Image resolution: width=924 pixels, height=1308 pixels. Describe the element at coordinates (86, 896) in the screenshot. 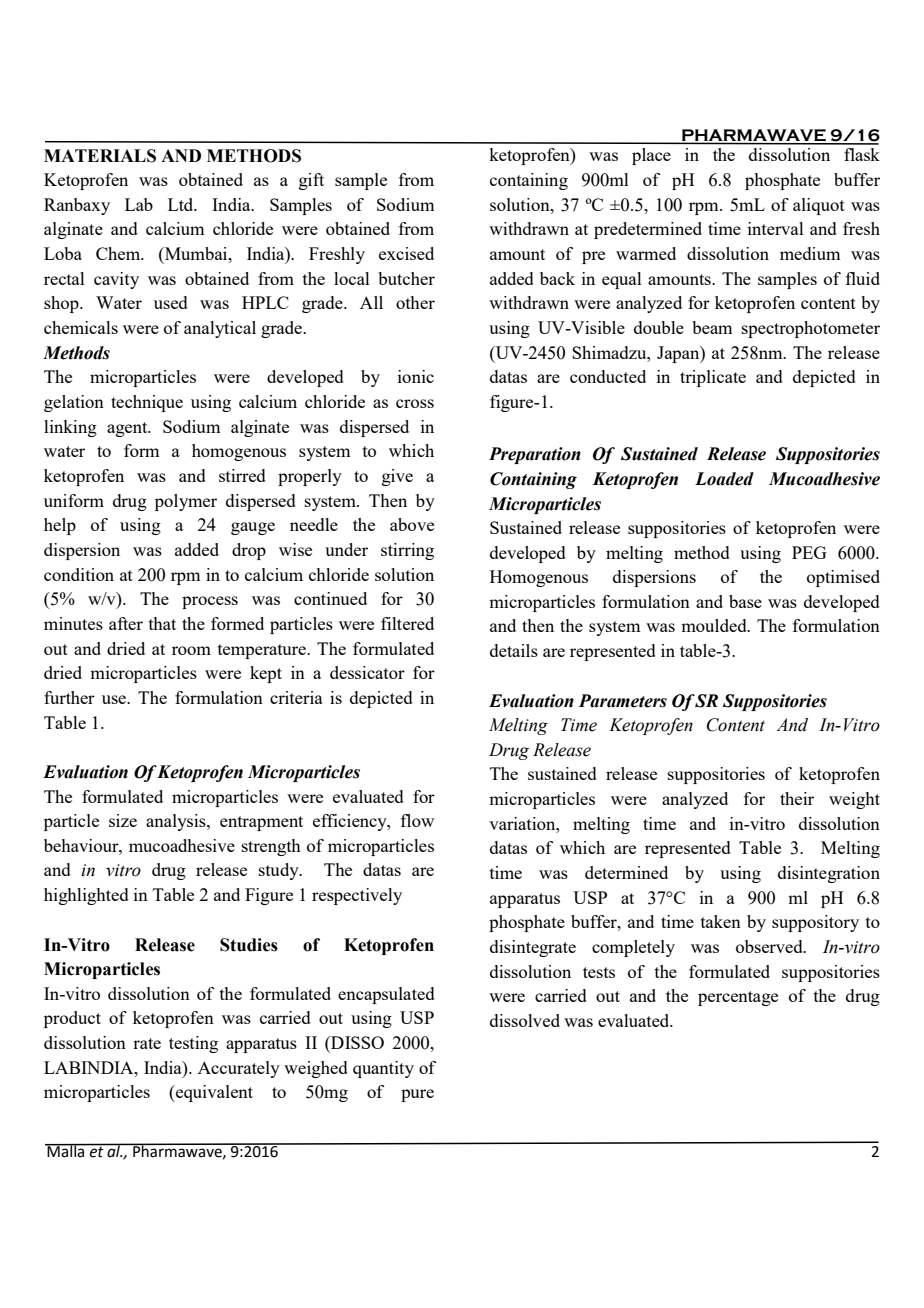

I see `highlighted` at that location.
